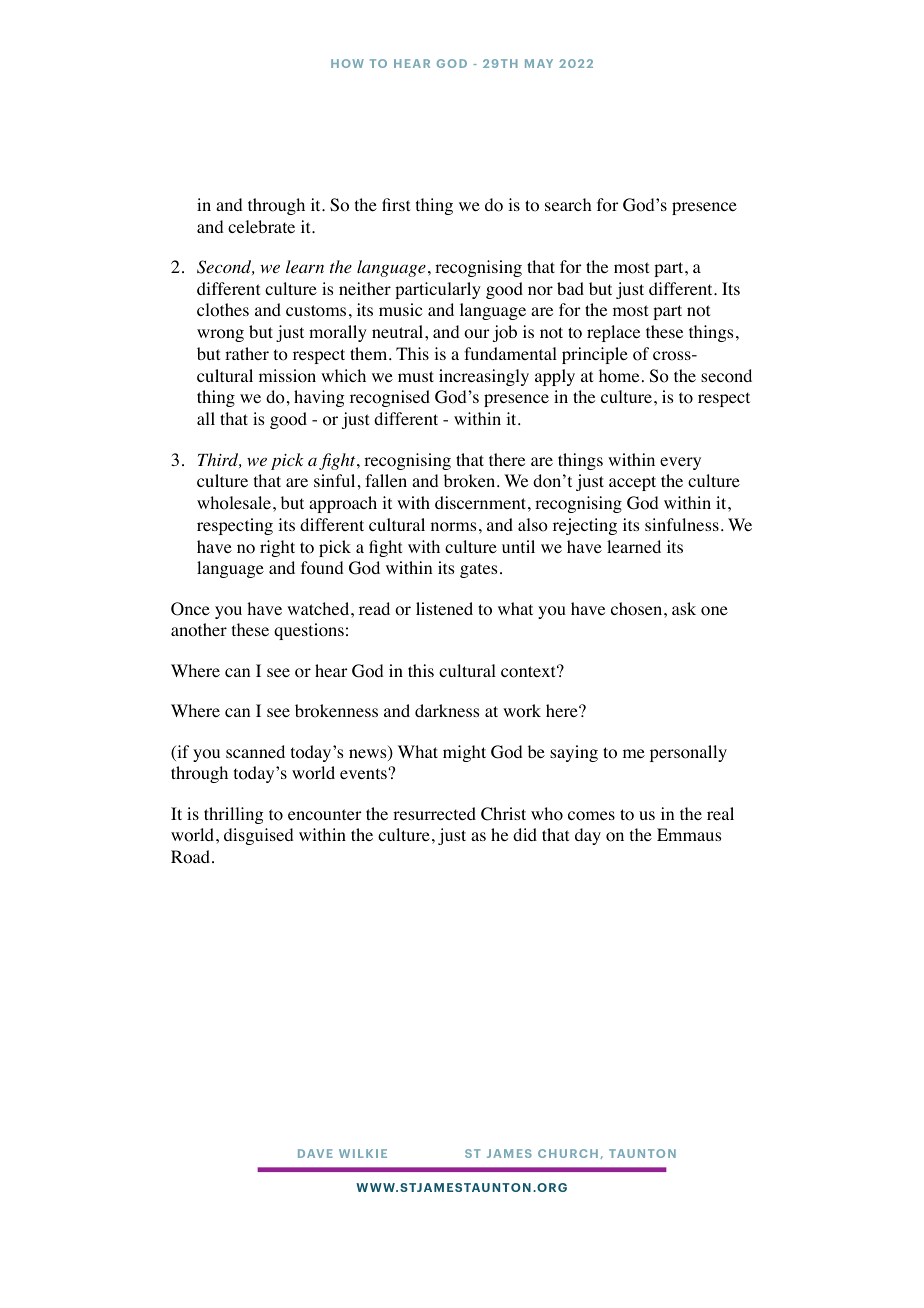 The height and width of the document is (1308, 924). What do you see at coordinates (568, 204) in the document?
I see `search` at bounding box center [568, 204].
